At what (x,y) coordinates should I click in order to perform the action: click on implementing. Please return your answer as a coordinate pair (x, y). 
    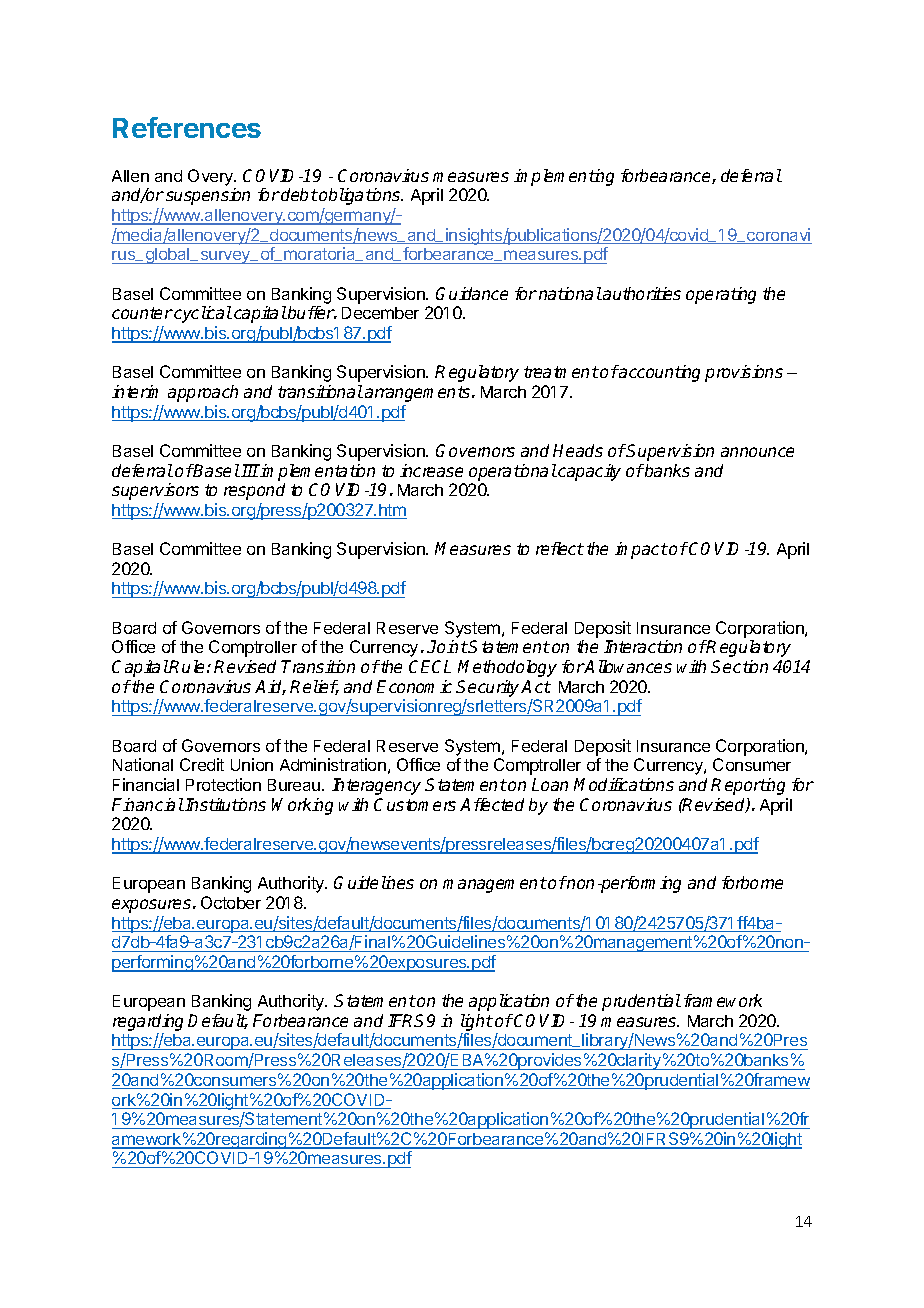
    Looking at the image, I should click on (564, 177).
